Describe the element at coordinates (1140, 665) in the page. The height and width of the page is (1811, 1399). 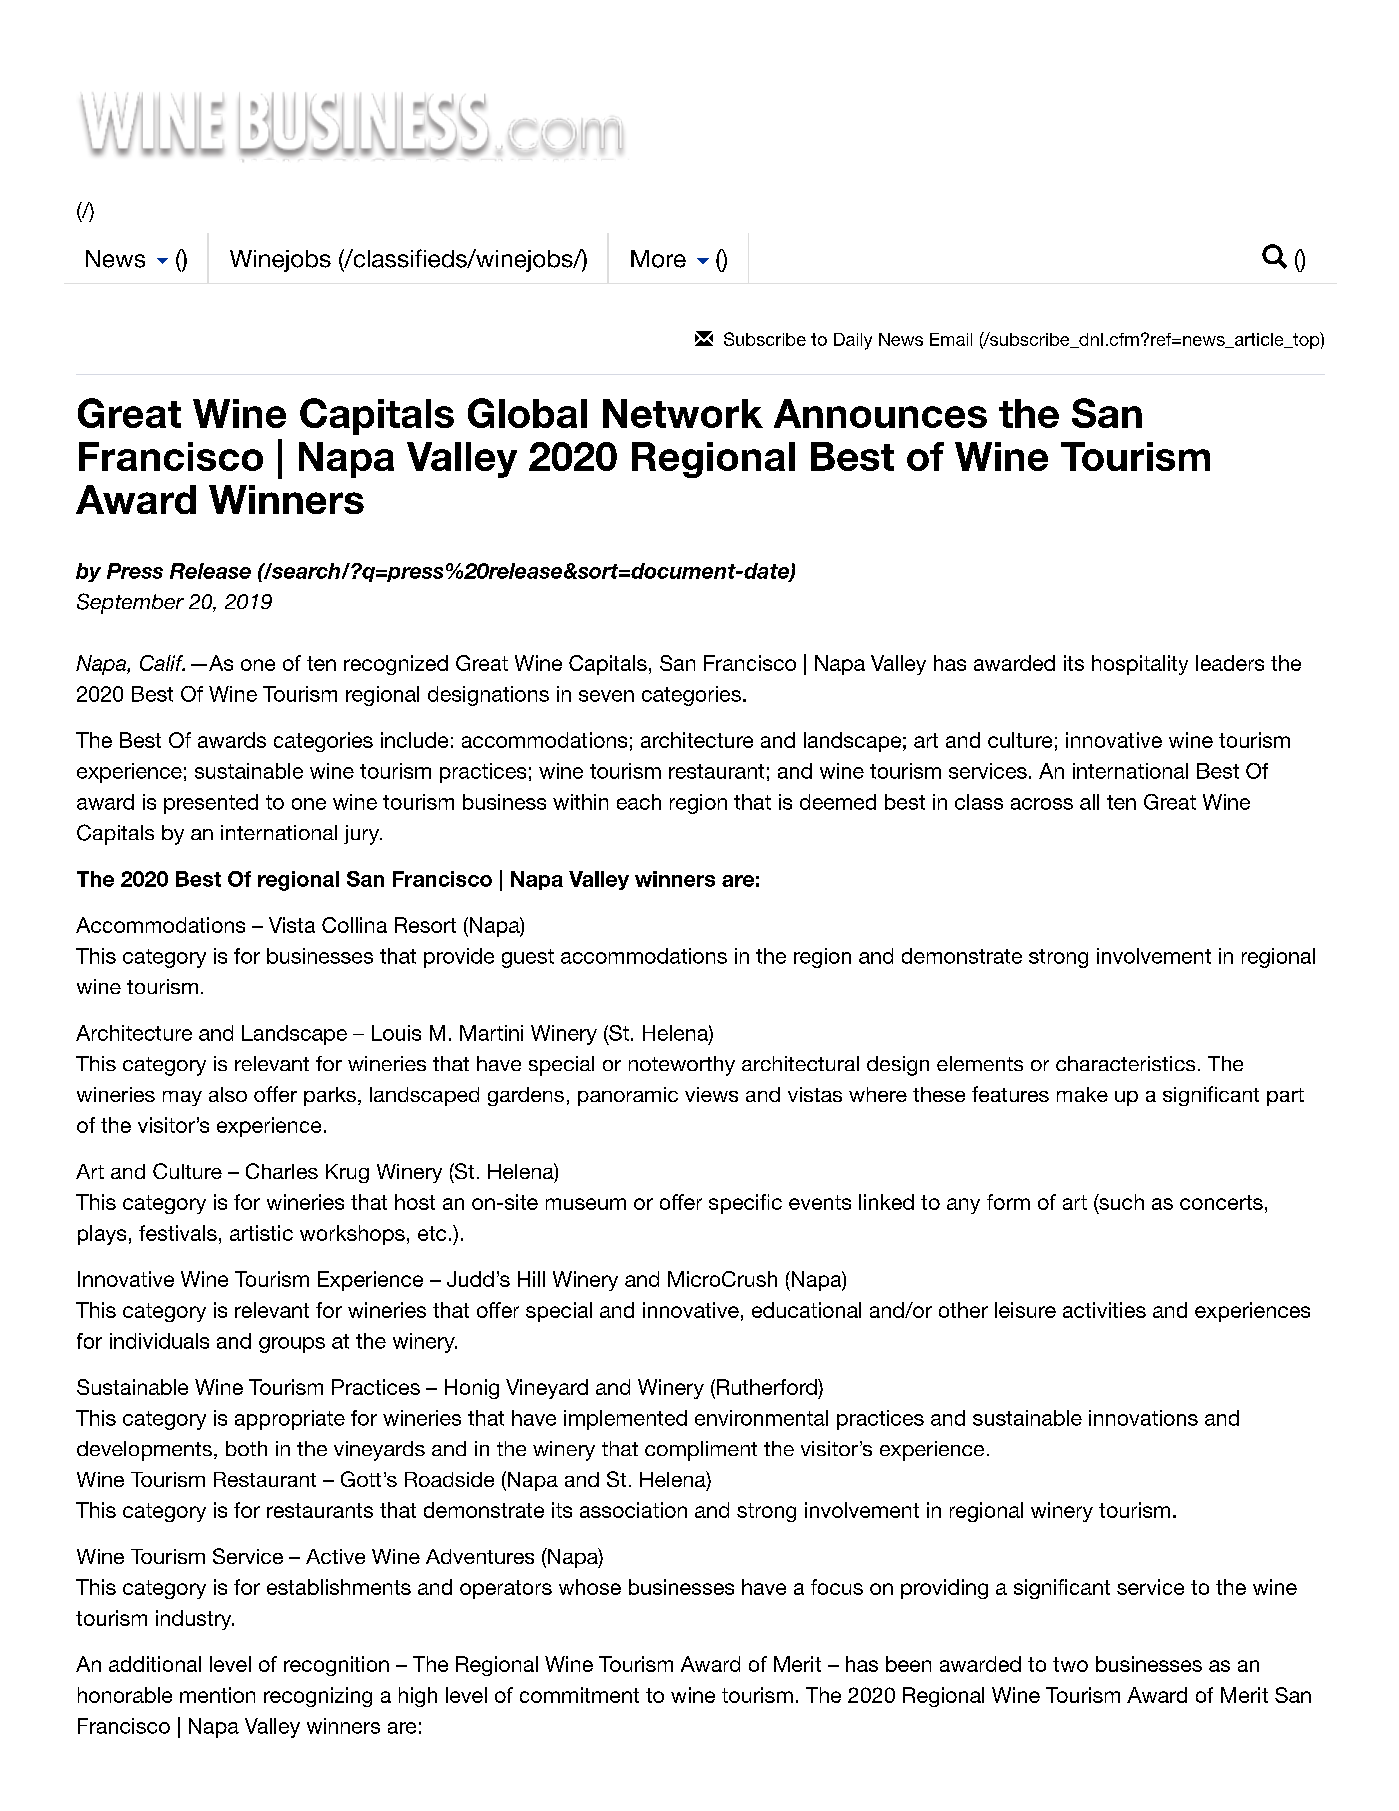
I see `hospitality` at that location.
